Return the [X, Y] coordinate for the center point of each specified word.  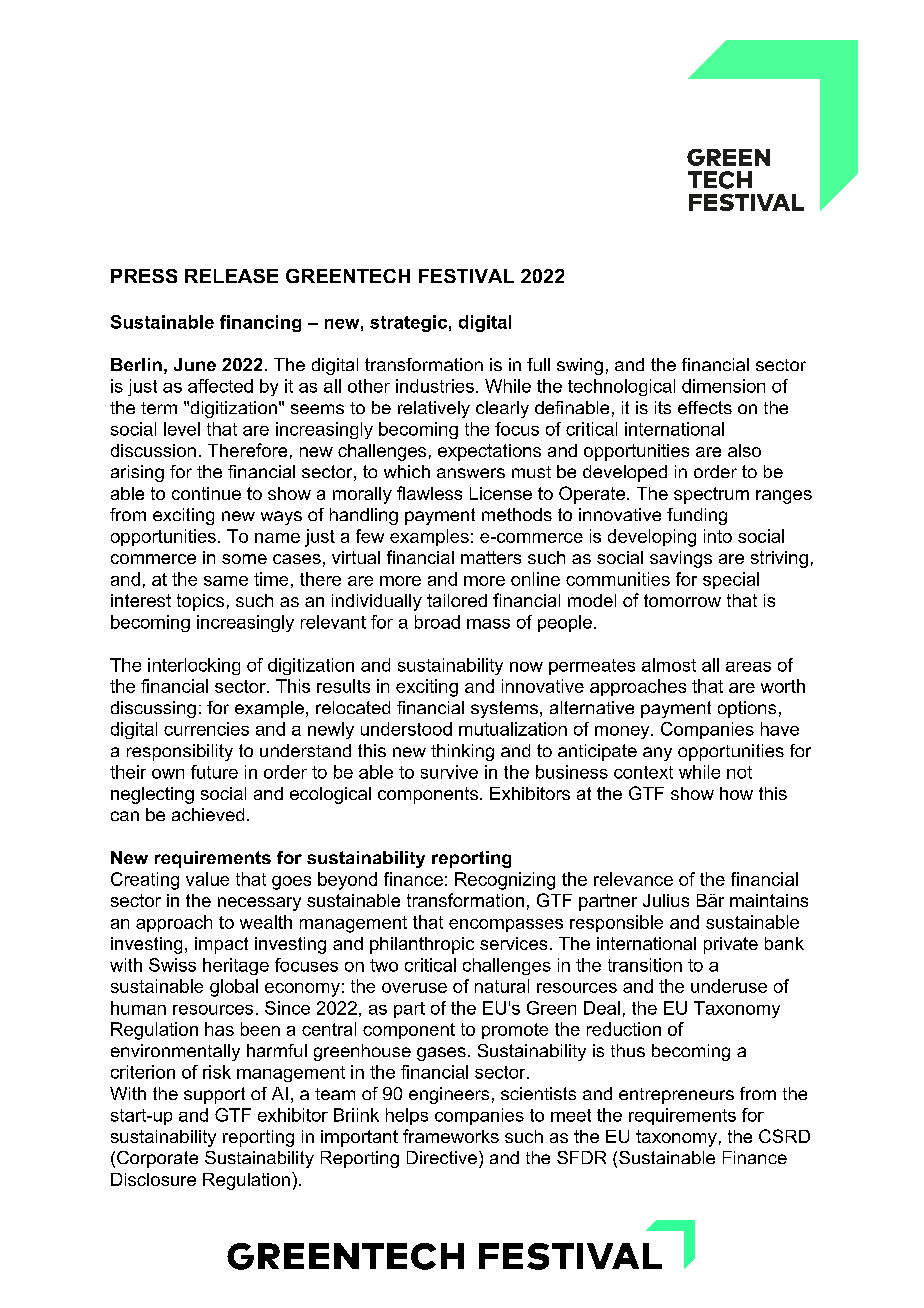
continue [206, 493]
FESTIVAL [466, 276]
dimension [723, 386]
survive [449, 772]
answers [471, 473]
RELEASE [231, 276]
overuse [414, 988]
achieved [208, 814]
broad [437, 622]
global [234, 988]
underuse [729, 986]
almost [669, 665]
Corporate [157, 1159]
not [739, 772]
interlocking [194, 666]
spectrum [711, 495]
